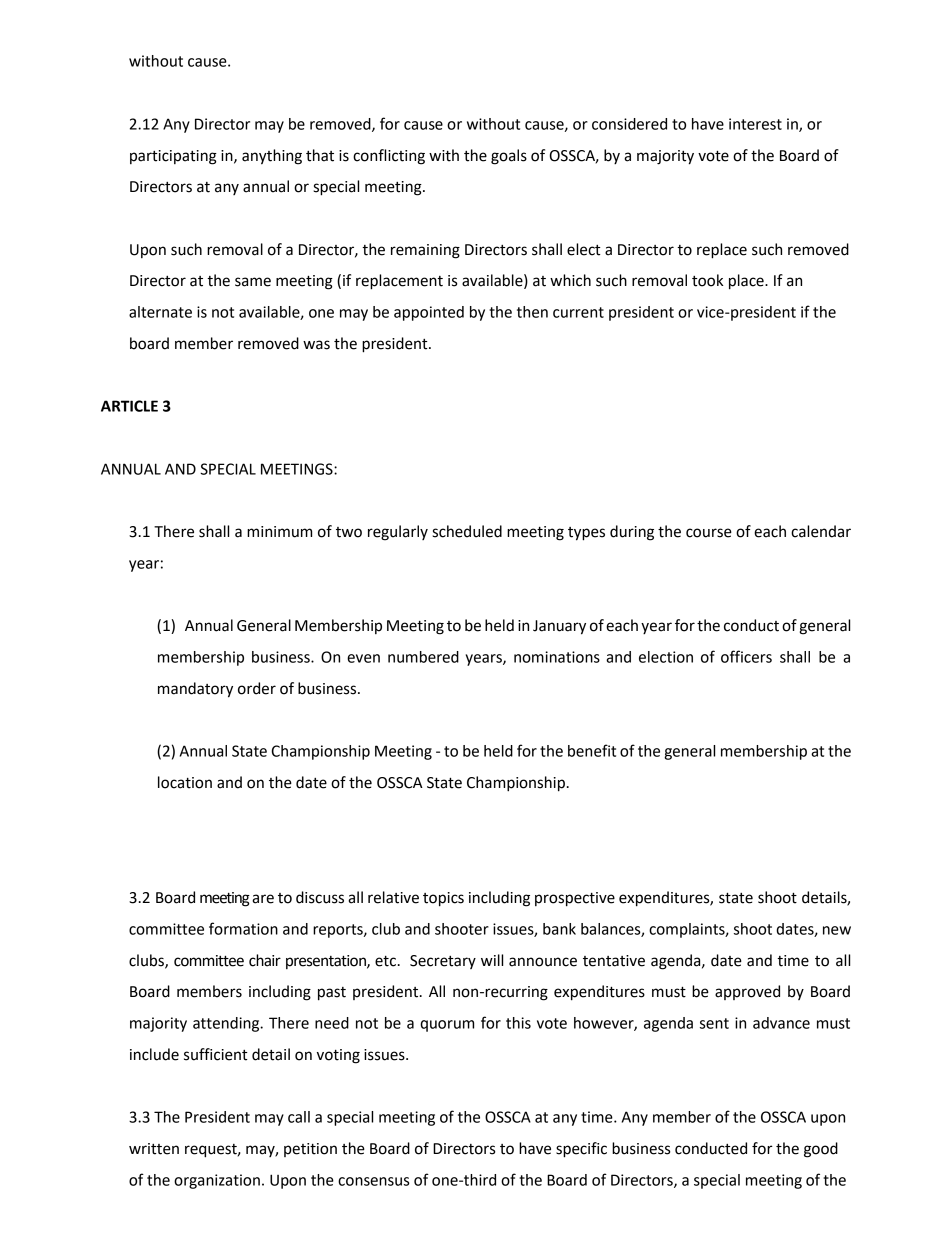  Describe the element at coordinates (709, 533) in the screenshot. I see `course` at that location.
